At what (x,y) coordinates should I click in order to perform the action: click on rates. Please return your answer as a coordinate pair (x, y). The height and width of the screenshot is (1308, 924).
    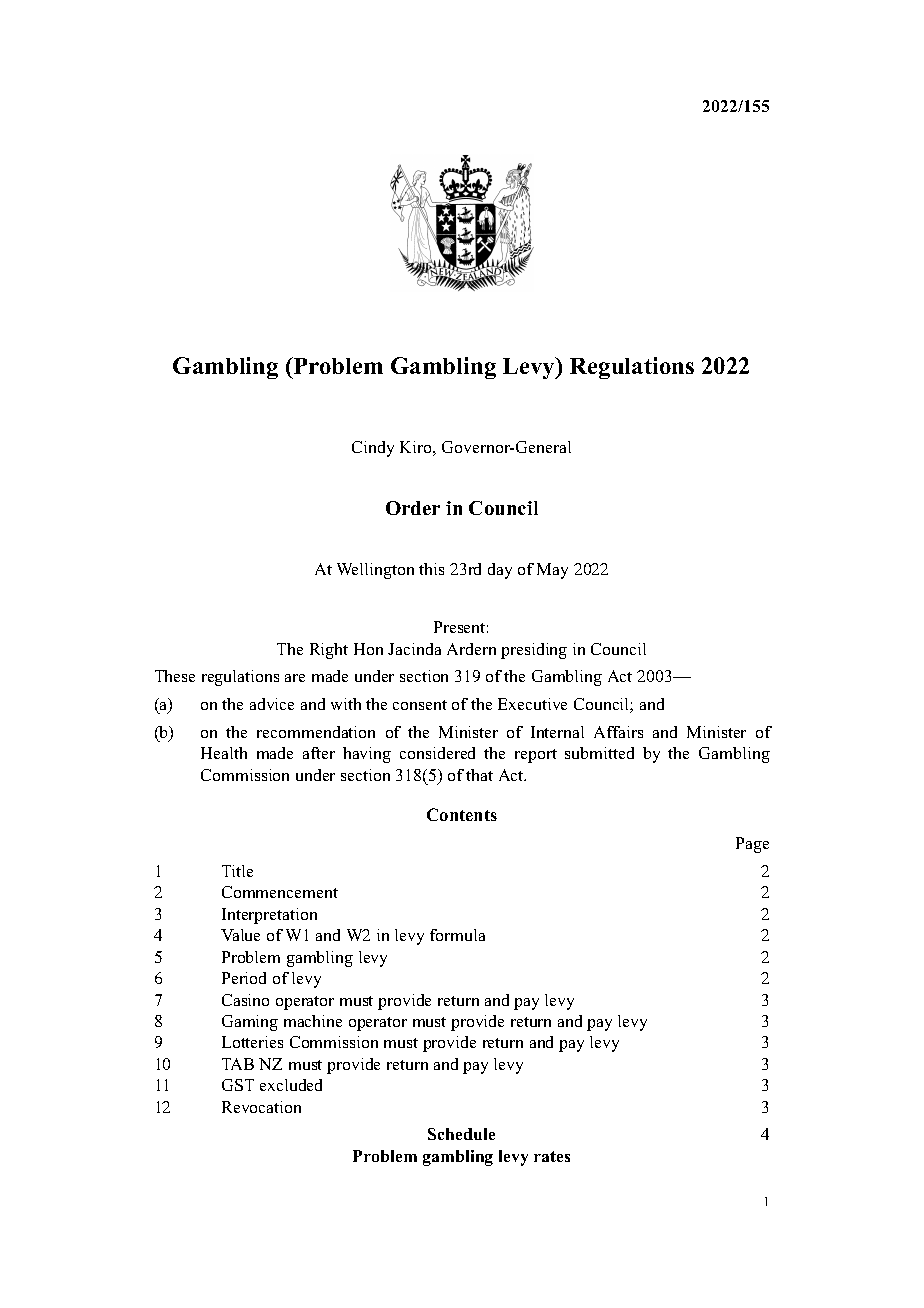
    Looking at the image, I should click on (552, 1156).
